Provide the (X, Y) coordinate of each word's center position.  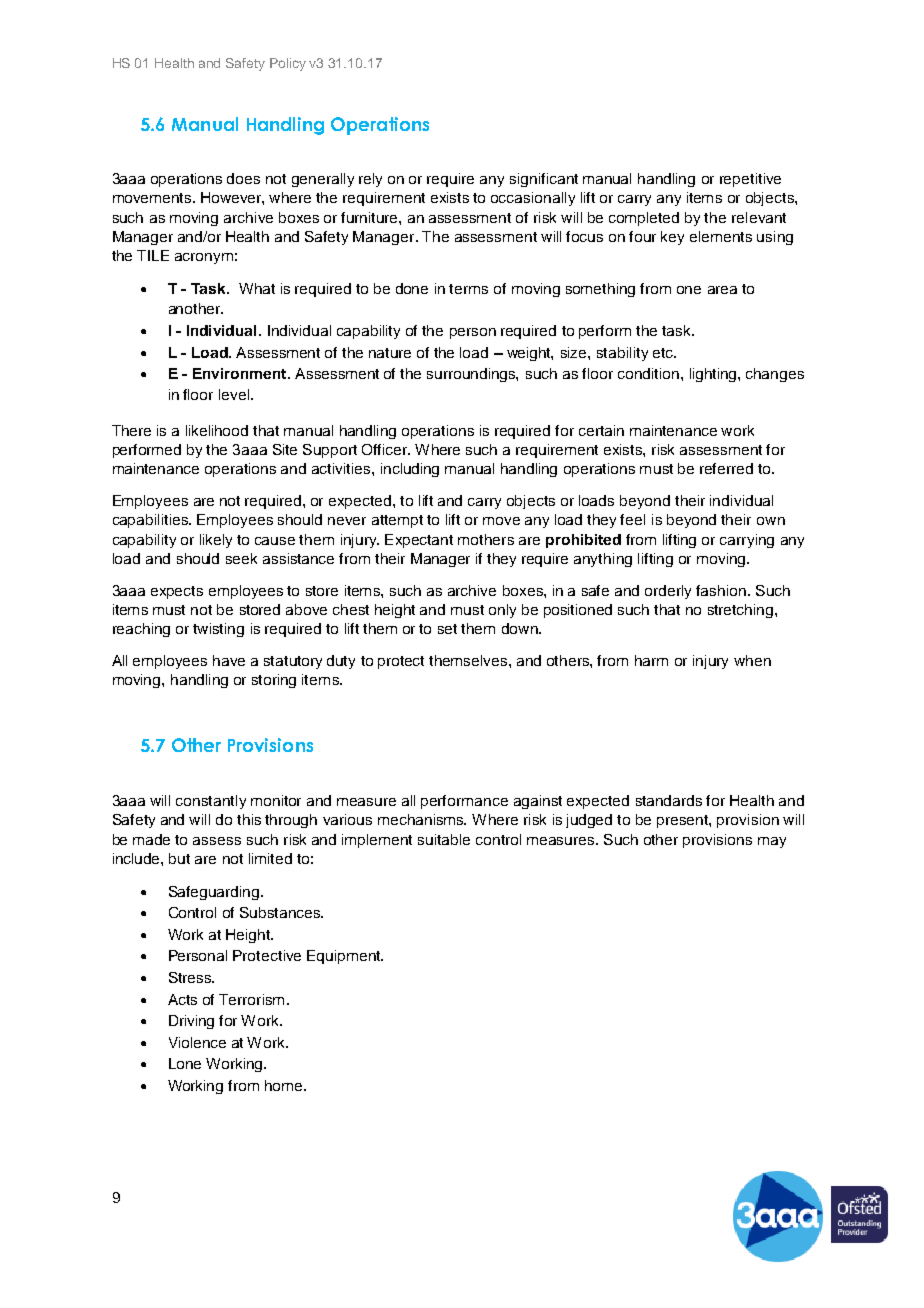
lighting (714, 375)
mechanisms (422, 819)
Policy (288, 64)
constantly (211, 802)
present (683, 821)
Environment (241, 373)
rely (370, 180)
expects (177, 592)
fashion (721, 590)
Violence (197, 1042)
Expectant (419, 541)
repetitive (750, 180)
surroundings (472, 375)
